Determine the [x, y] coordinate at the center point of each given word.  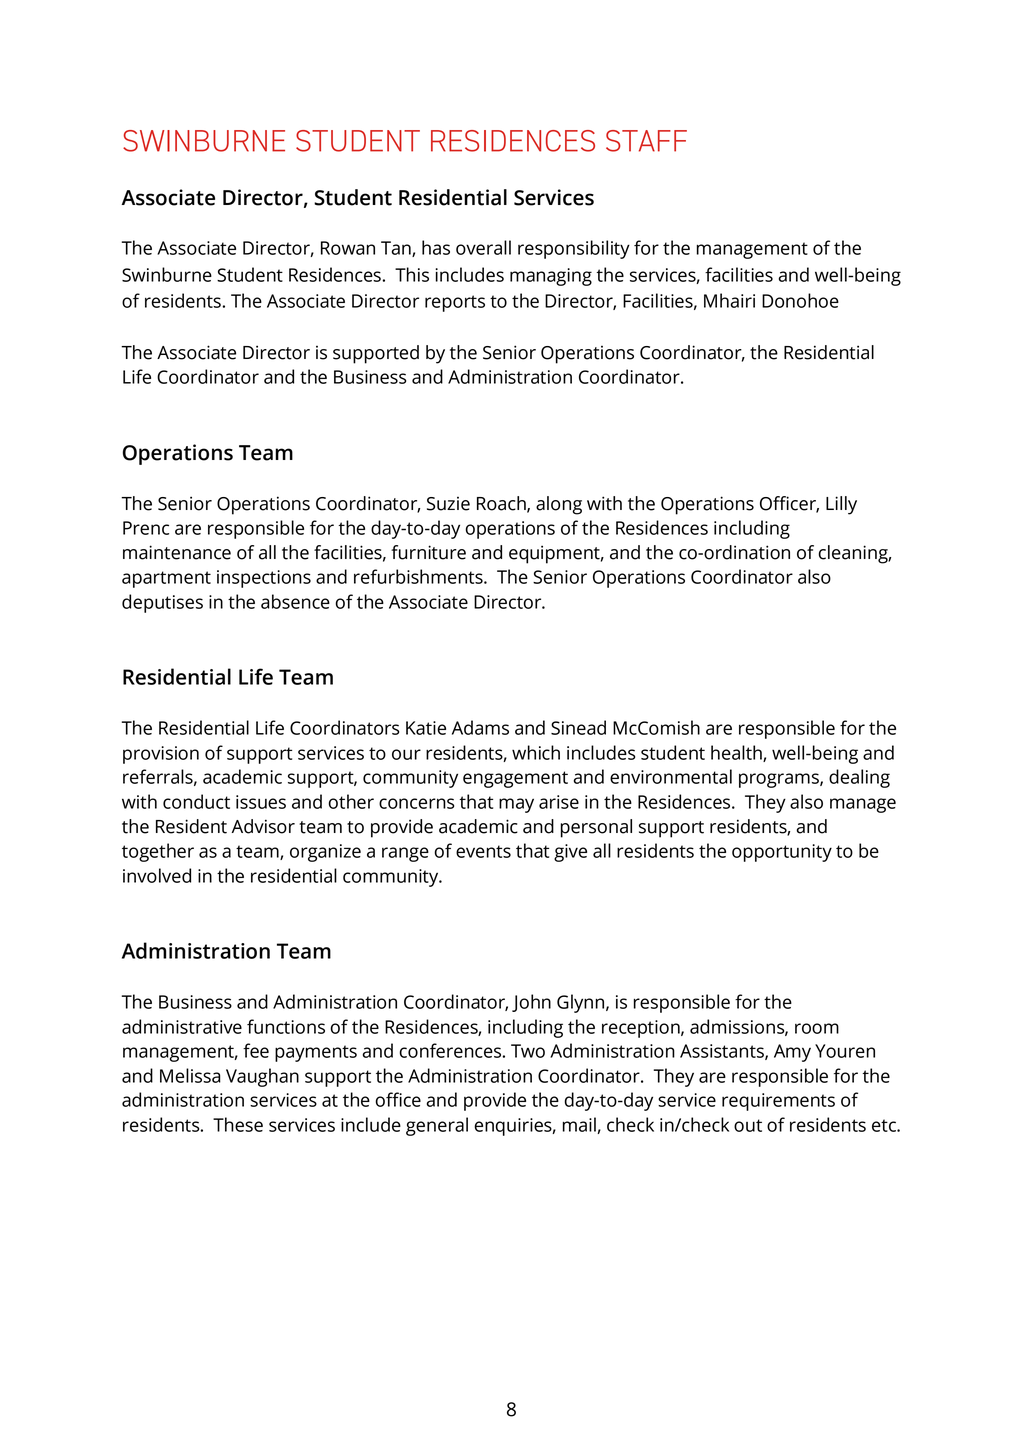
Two [528, 1051]
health [737, 753]
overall [483, 247]
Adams [480, 727]
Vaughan [262, 1077]
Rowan [348, 248]
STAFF [646, 141]
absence [295, 601]
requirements [778, 1102]
